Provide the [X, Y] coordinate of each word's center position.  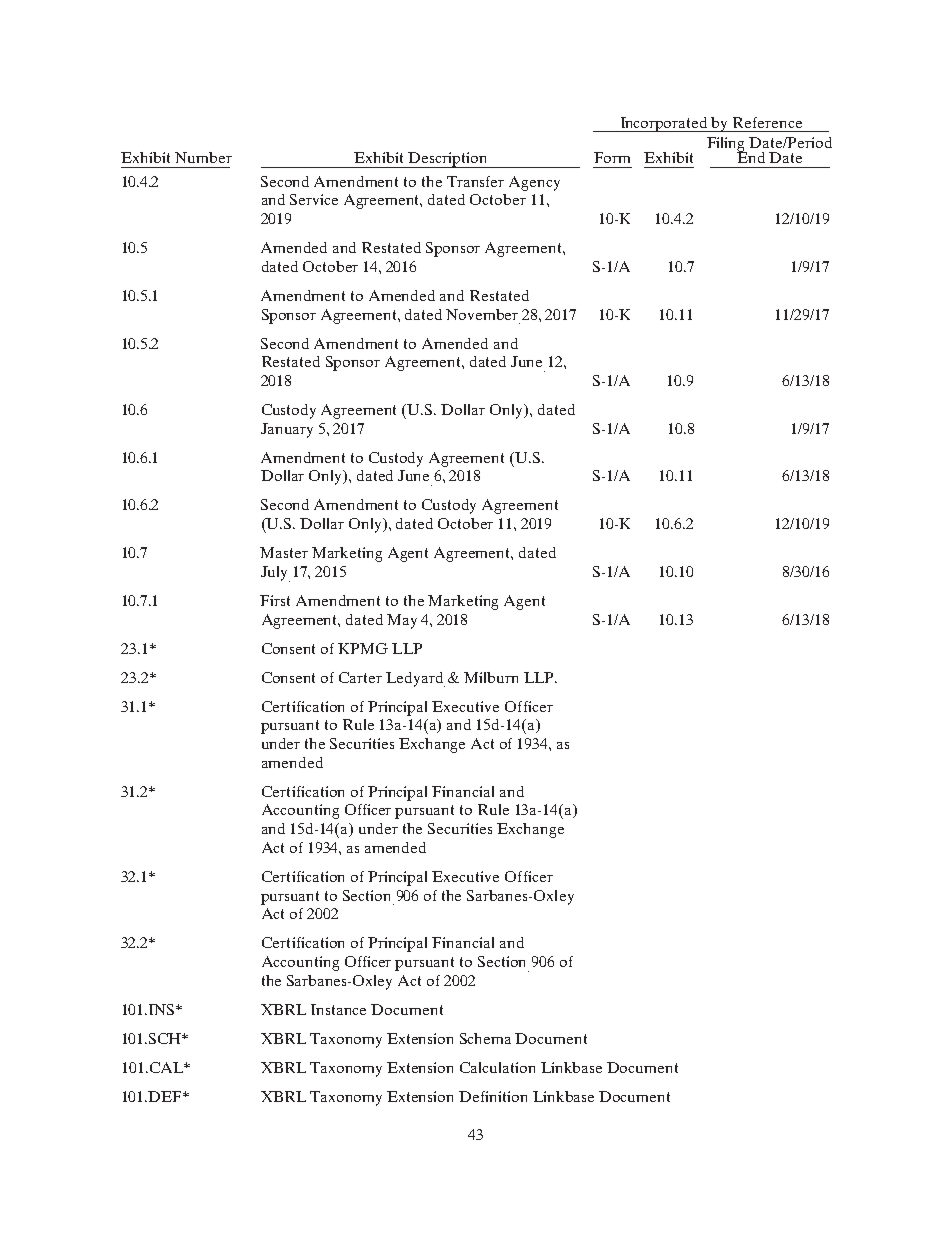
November [482, 314]
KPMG [363, 648]
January [287, 430]
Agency [534, 183]
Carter [360, 677]
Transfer [475, 181]
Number [203, 157]
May [402, 621]
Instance [338, 1009]
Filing [727, 145]
